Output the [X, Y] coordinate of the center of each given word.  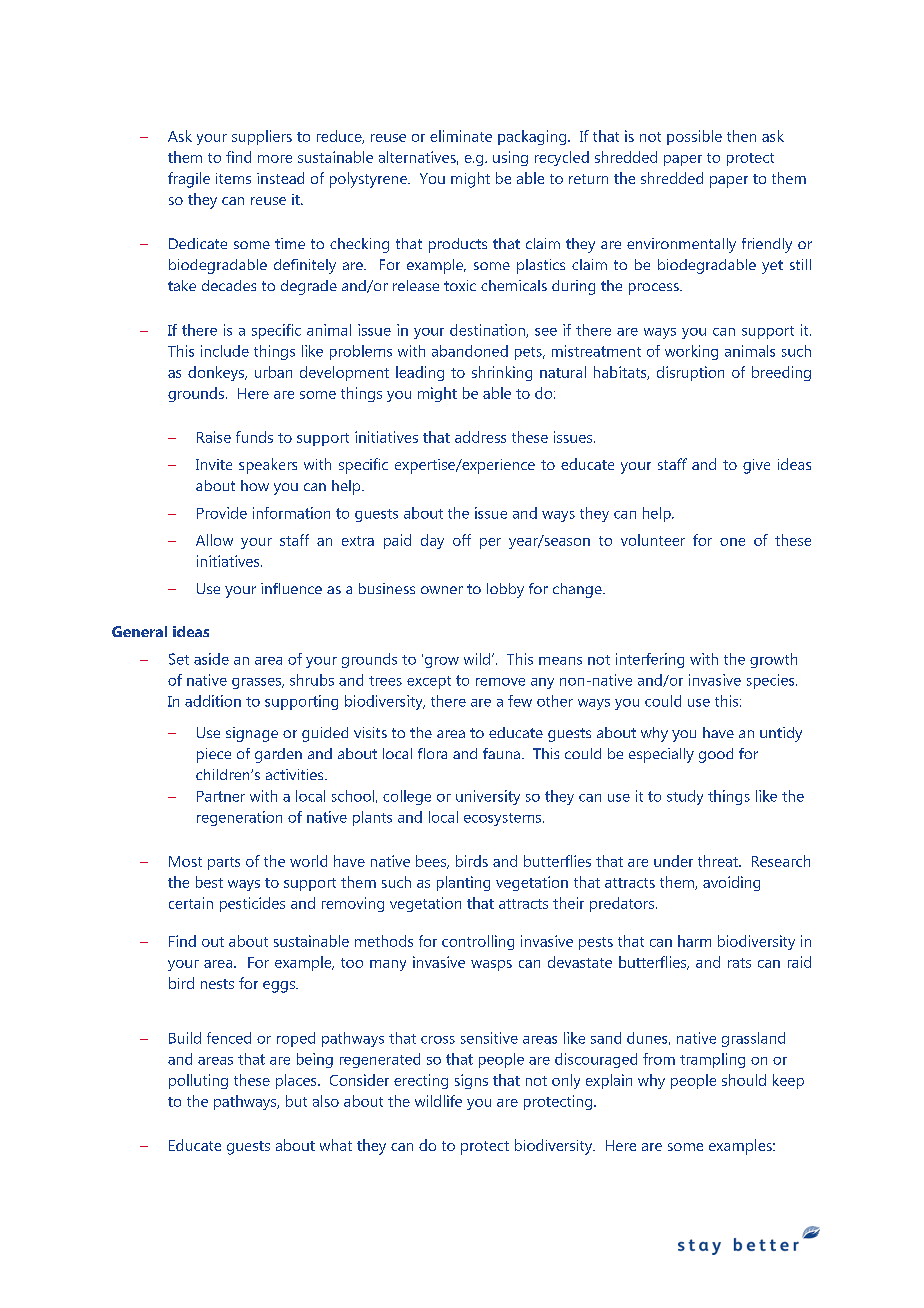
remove [500, 682]
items [233, 178]
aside [211, 659]
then [741, 136]
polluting [198, 1081]
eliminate [461, 136]
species [772, 681]
